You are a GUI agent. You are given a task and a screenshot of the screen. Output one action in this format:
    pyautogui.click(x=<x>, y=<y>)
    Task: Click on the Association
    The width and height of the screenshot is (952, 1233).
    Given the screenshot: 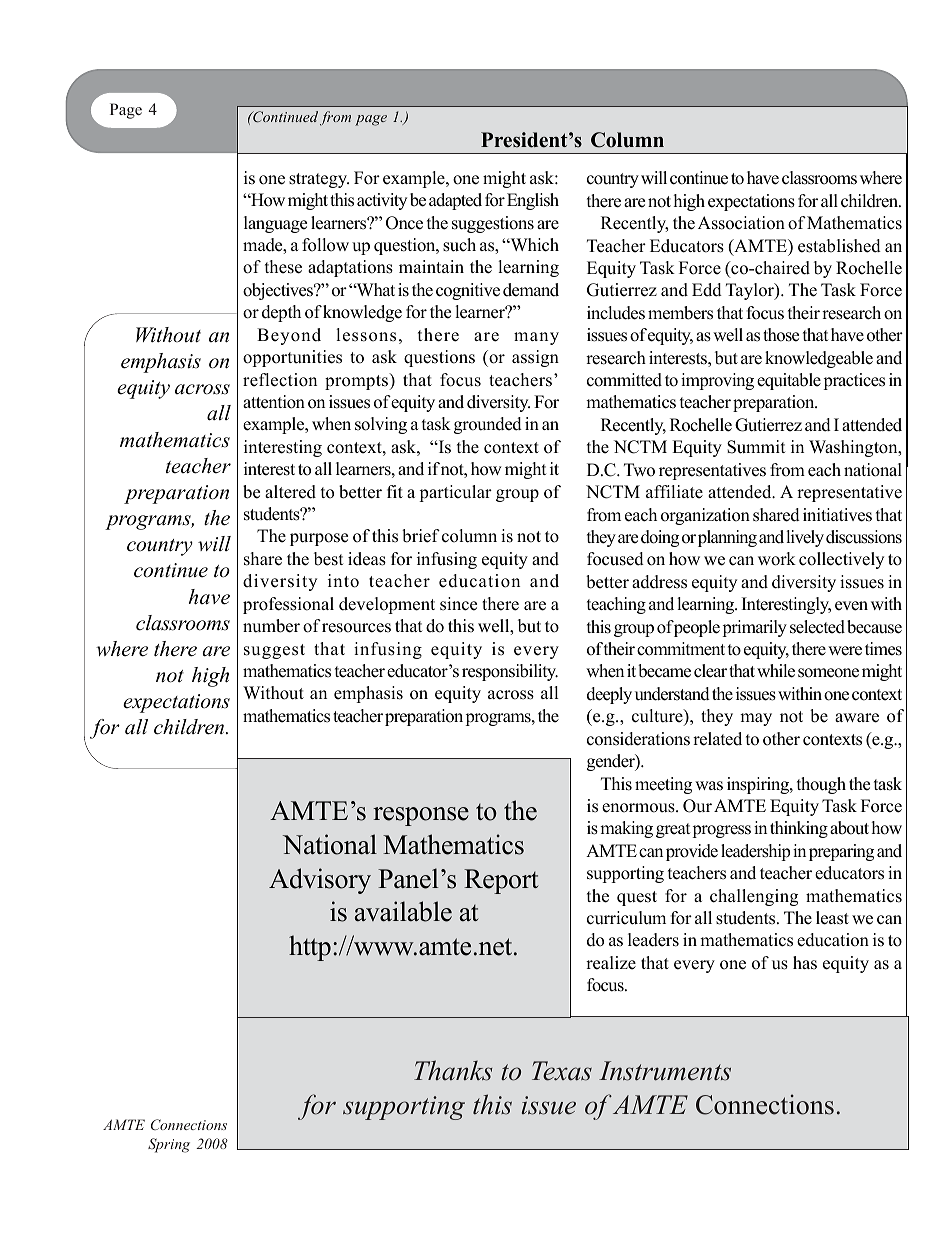 What is the action you would take?
    pyautogui.click(x=741, y=223)
